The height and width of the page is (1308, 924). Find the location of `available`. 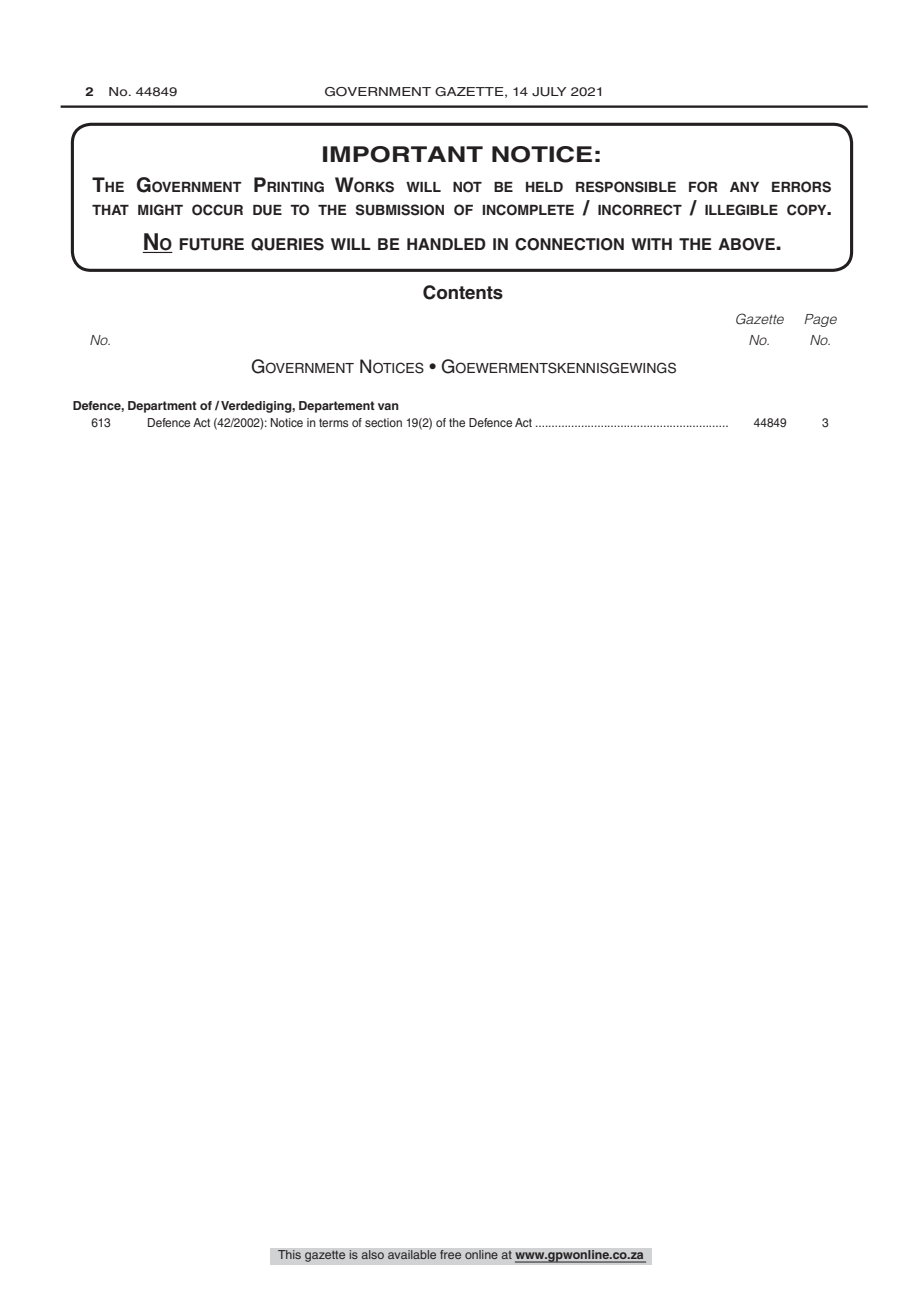

available is located at coordinates (412, 1255).
